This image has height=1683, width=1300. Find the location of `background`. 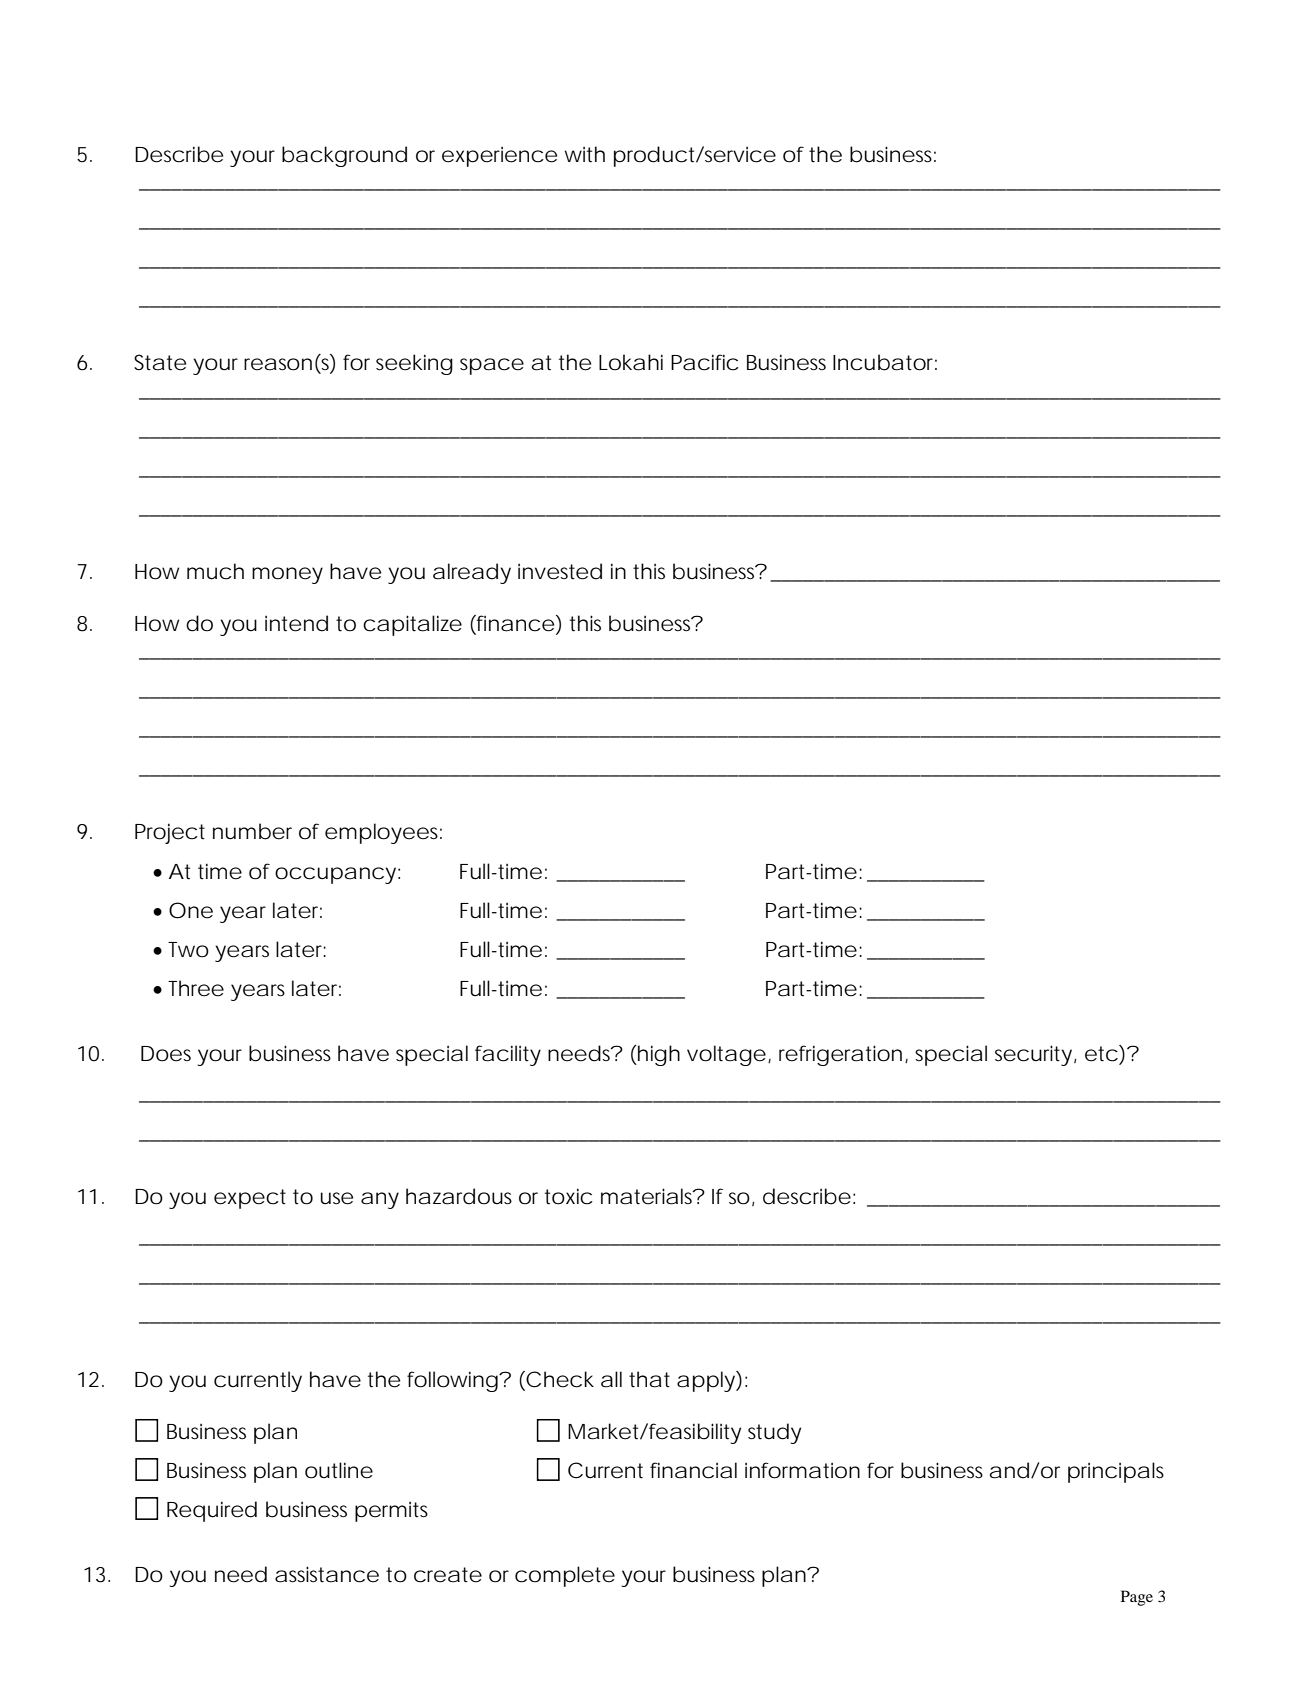

background is located at coordinates (344, 156).
